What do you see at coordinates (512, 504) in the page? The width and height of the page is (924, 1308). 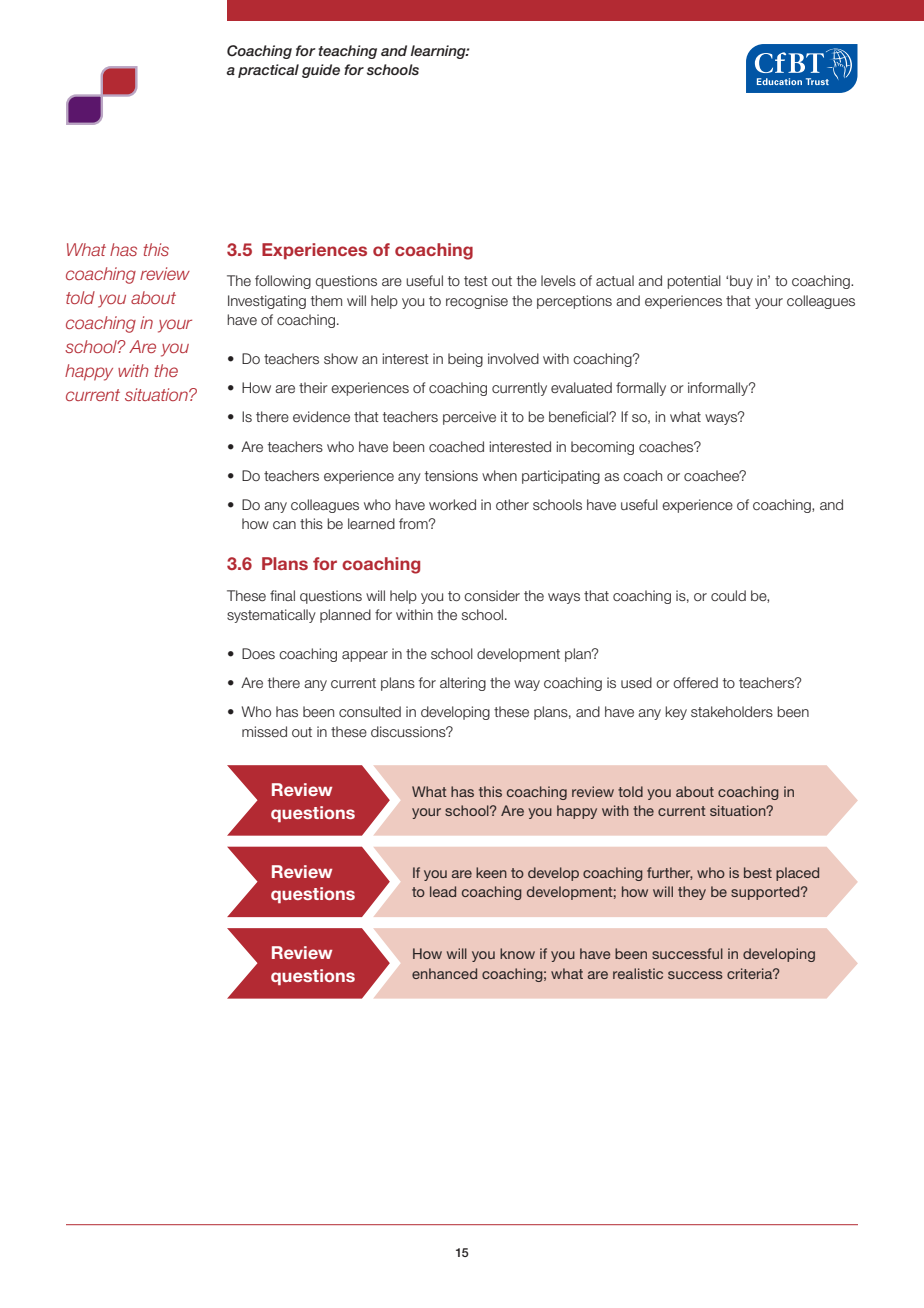 I see `other` at bounding box center [512, 504].
